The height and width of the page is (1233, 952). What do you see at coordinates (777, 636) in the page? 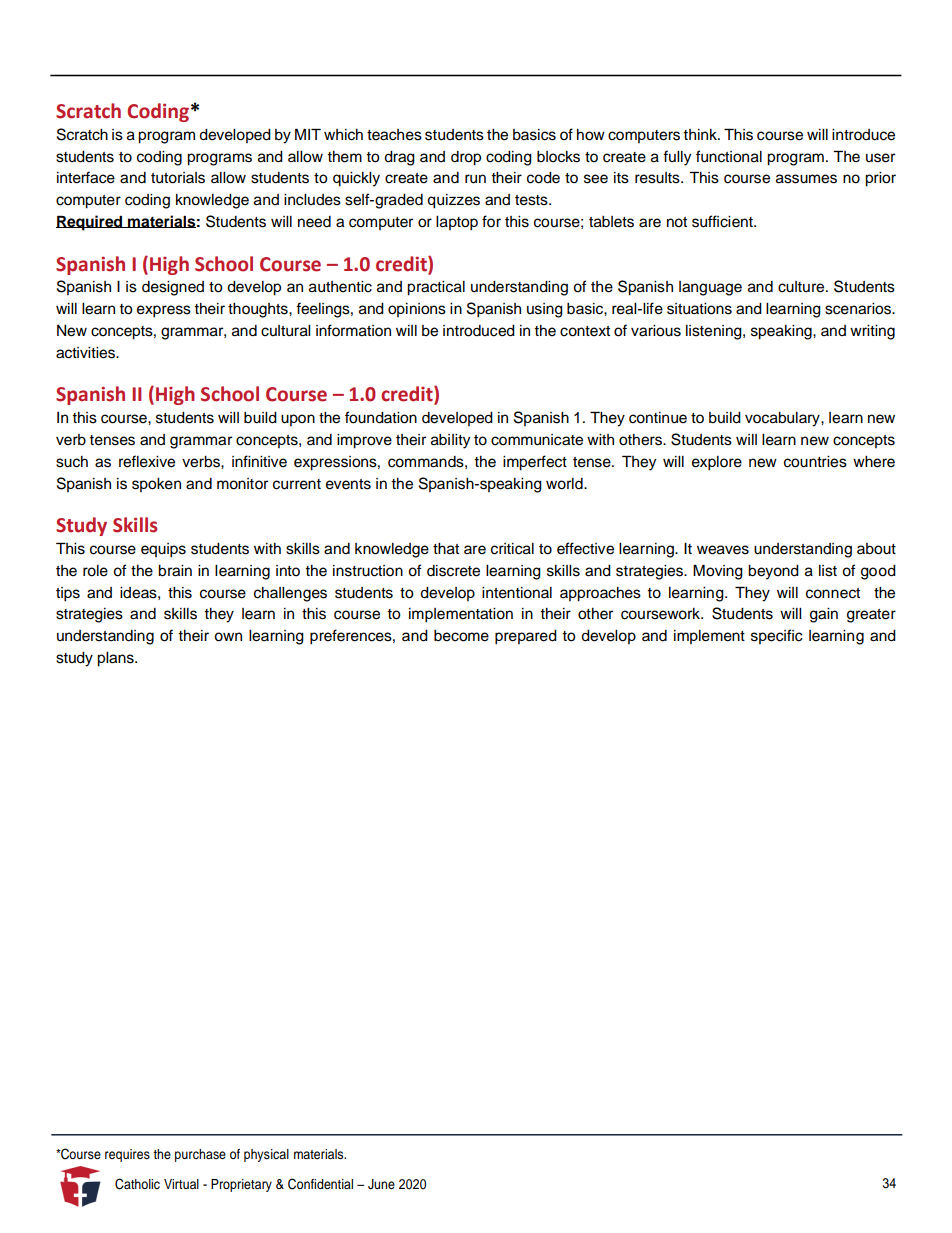
I see `specific` at bounding box center [777, 636].
